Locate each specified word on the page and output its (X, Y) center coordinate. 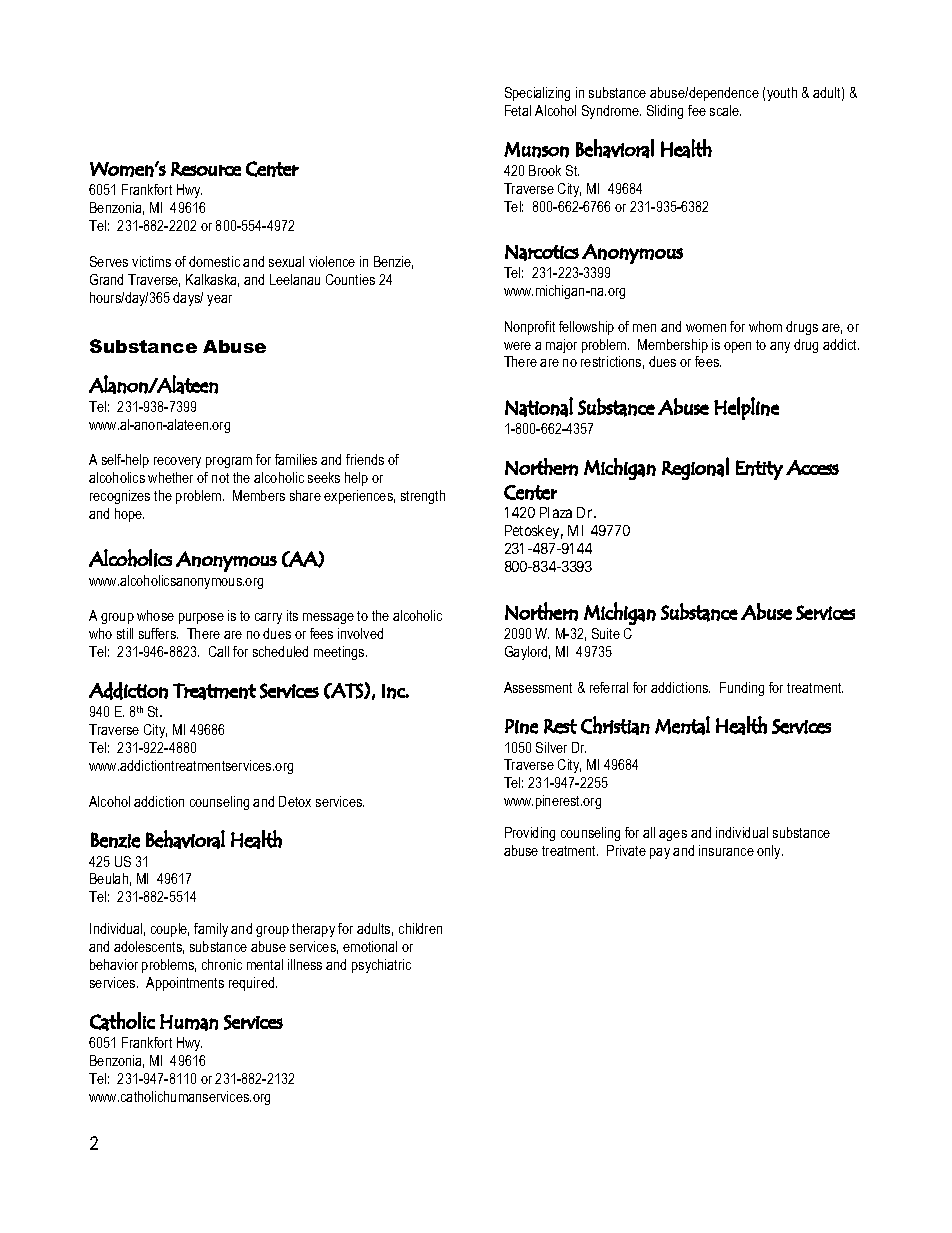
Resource (206, 169)
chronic (222, 964)
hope (129, 515)
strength (423, 497)
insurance (726, 850)
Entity (759, 470)
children (420, 928)
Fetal (518, 110)
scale (725, 110)
